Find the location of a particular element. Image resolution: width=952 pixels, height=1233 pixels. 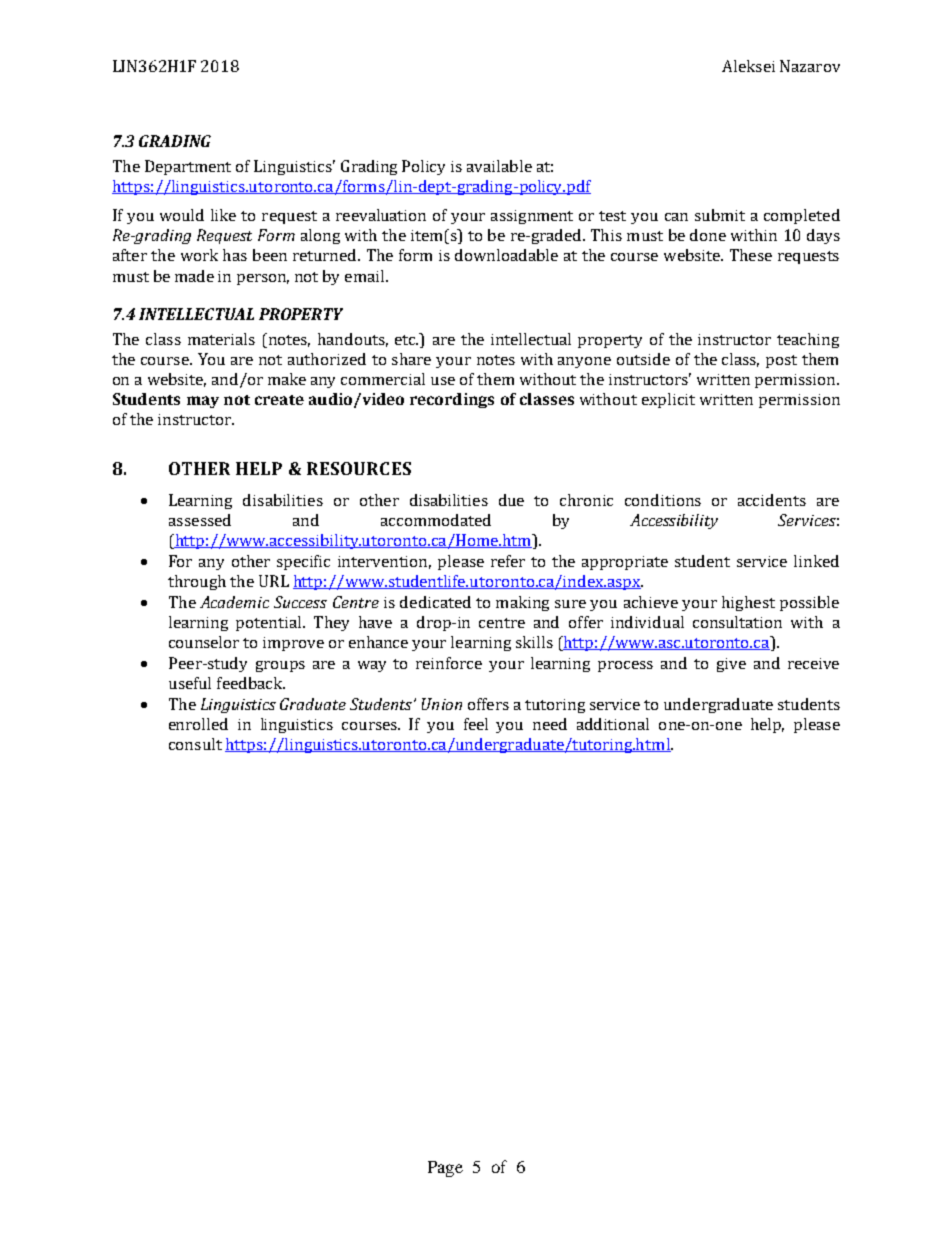

give is located at coordinates (731, 665).
